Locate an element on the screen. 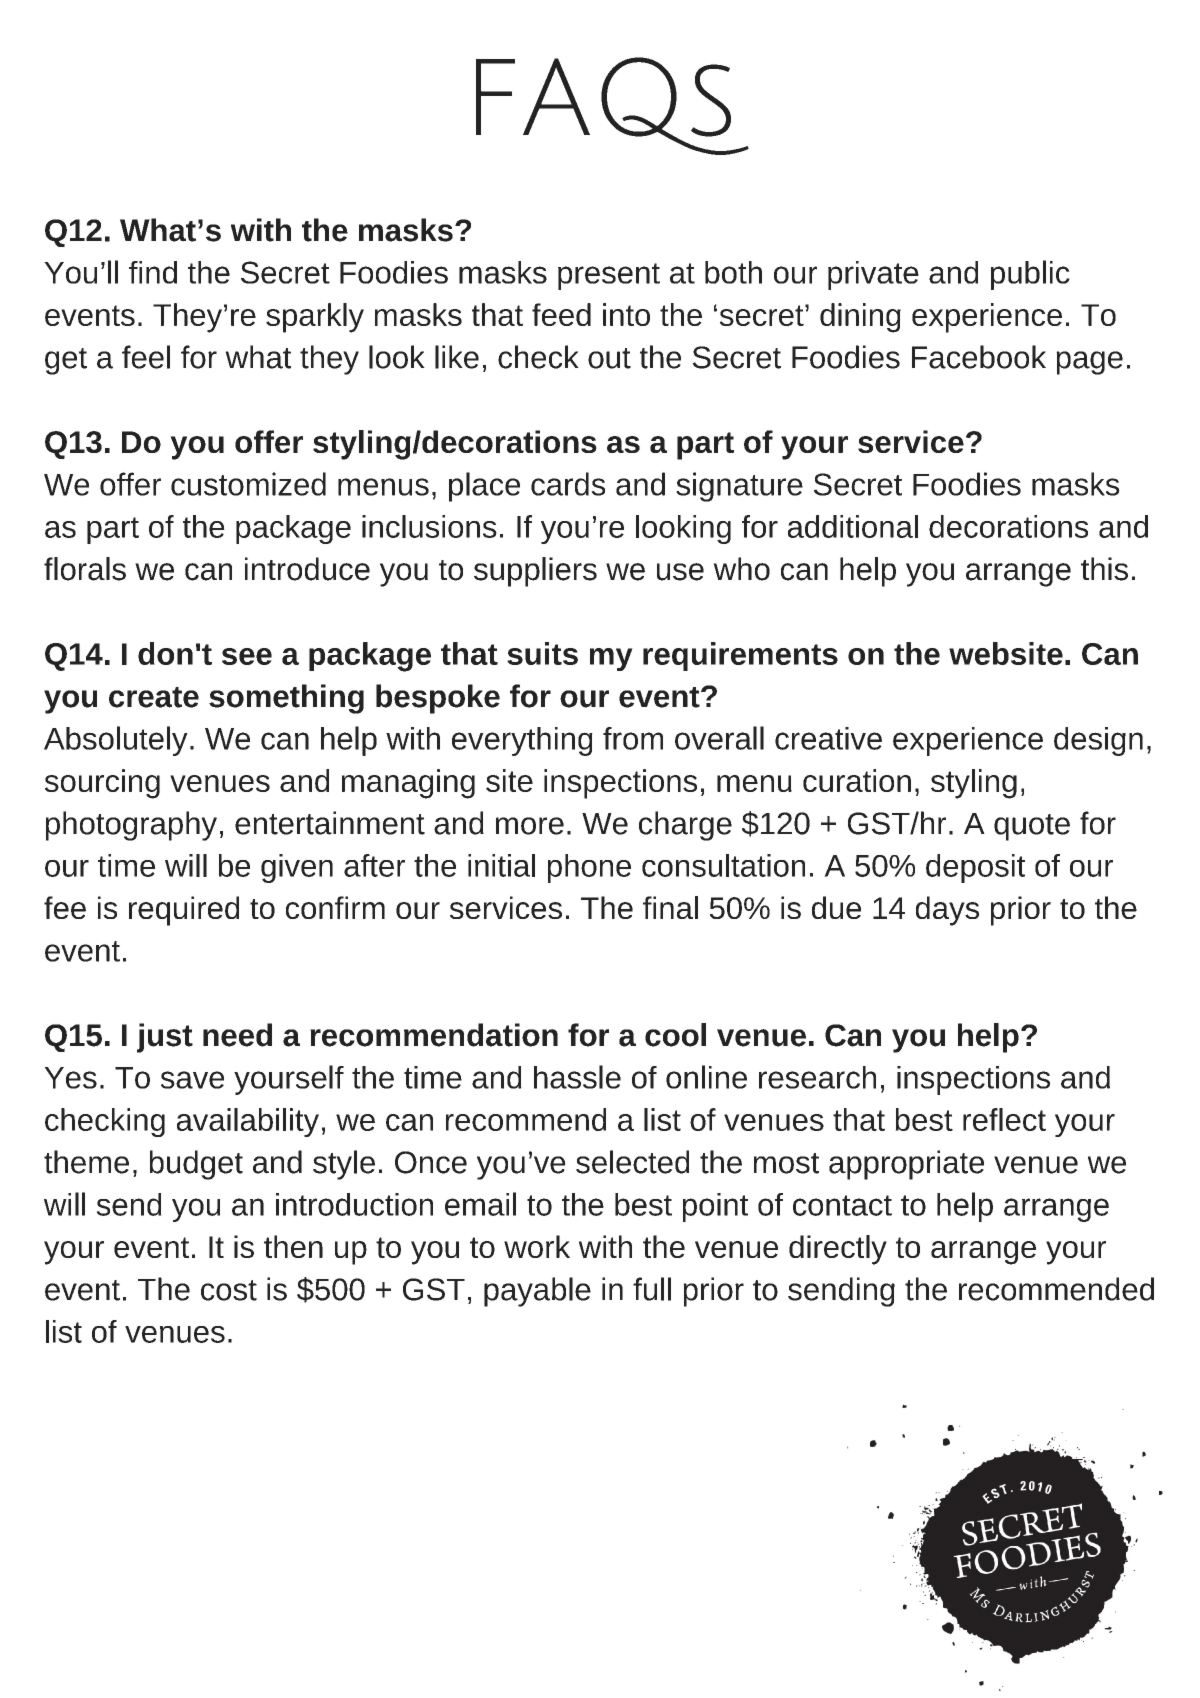 The height and width of the screenshot is (1698, 1200). florals is located at coordinates (85, 569).
